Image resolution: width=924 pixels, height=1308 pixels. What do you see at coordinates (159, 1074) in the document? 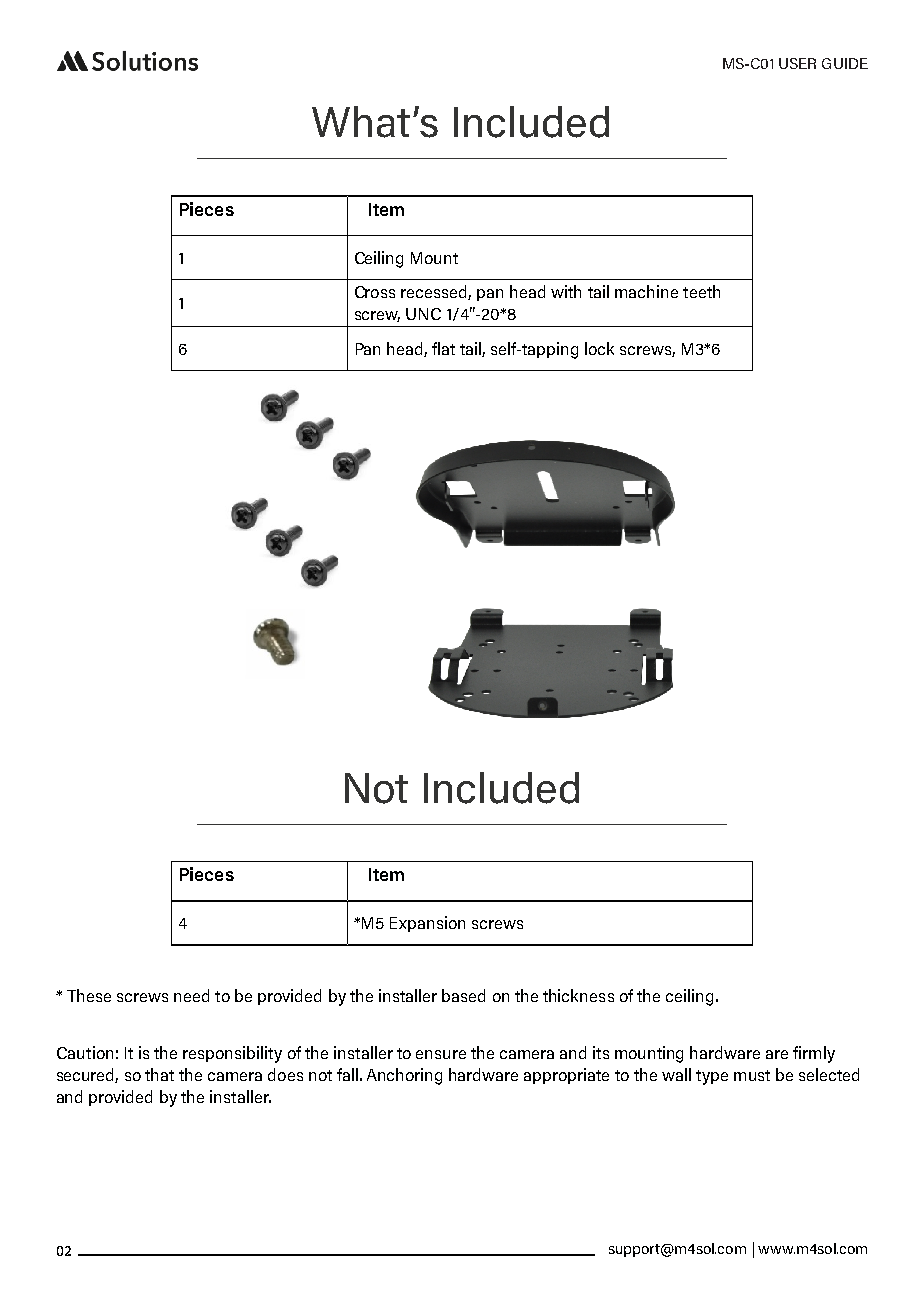
I see `that` at bounding box center [159, 1074].
